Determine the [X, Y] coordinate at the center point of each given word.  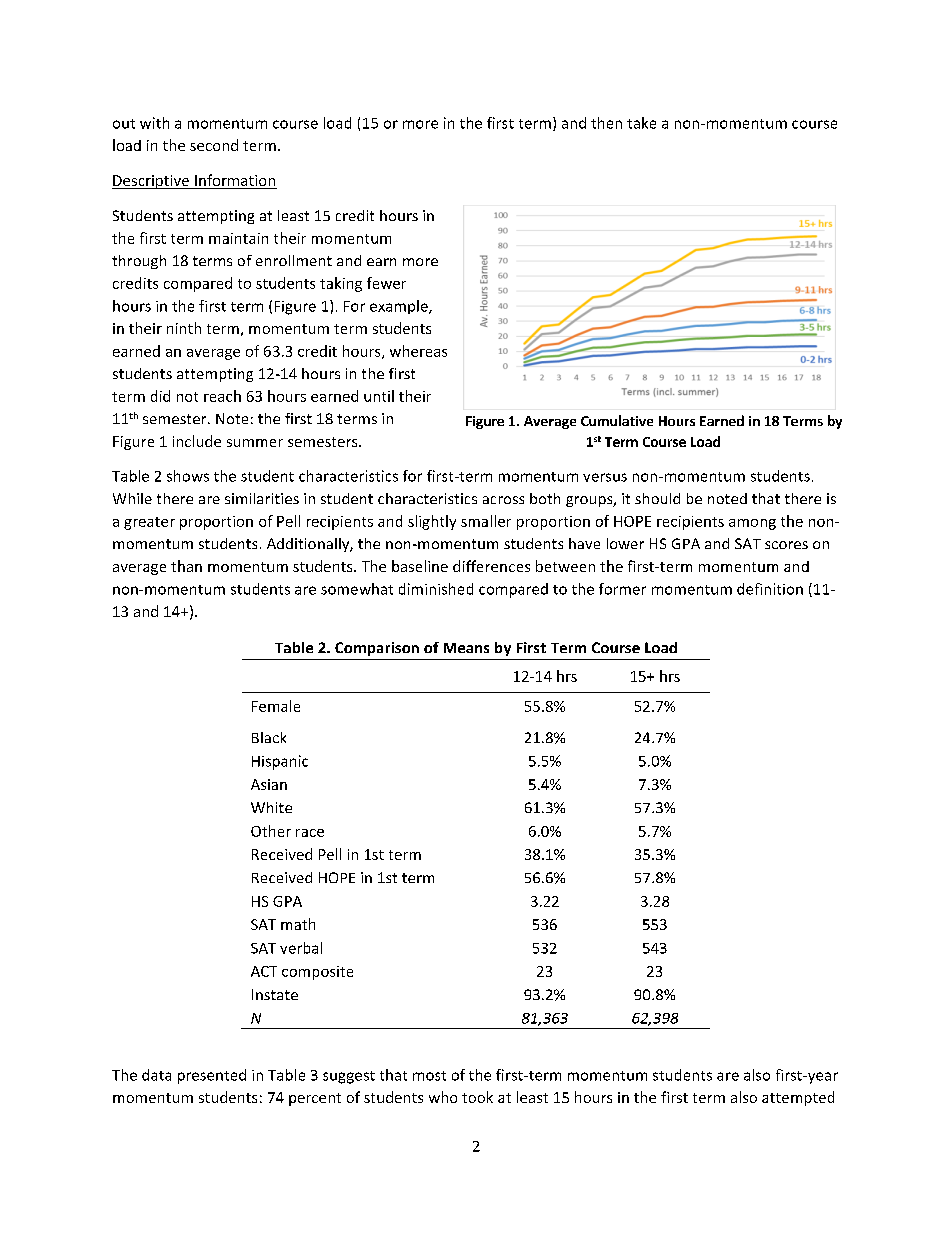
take [641, 123]
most [429, 1076]
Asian [269, 784]
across [503, 500]
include [197, 441]
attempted [798, 1098]
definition [770, 589]
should [657, 498]
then [606, 123]
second [214, 145]
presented [212, 1076]
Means [466, 648]
